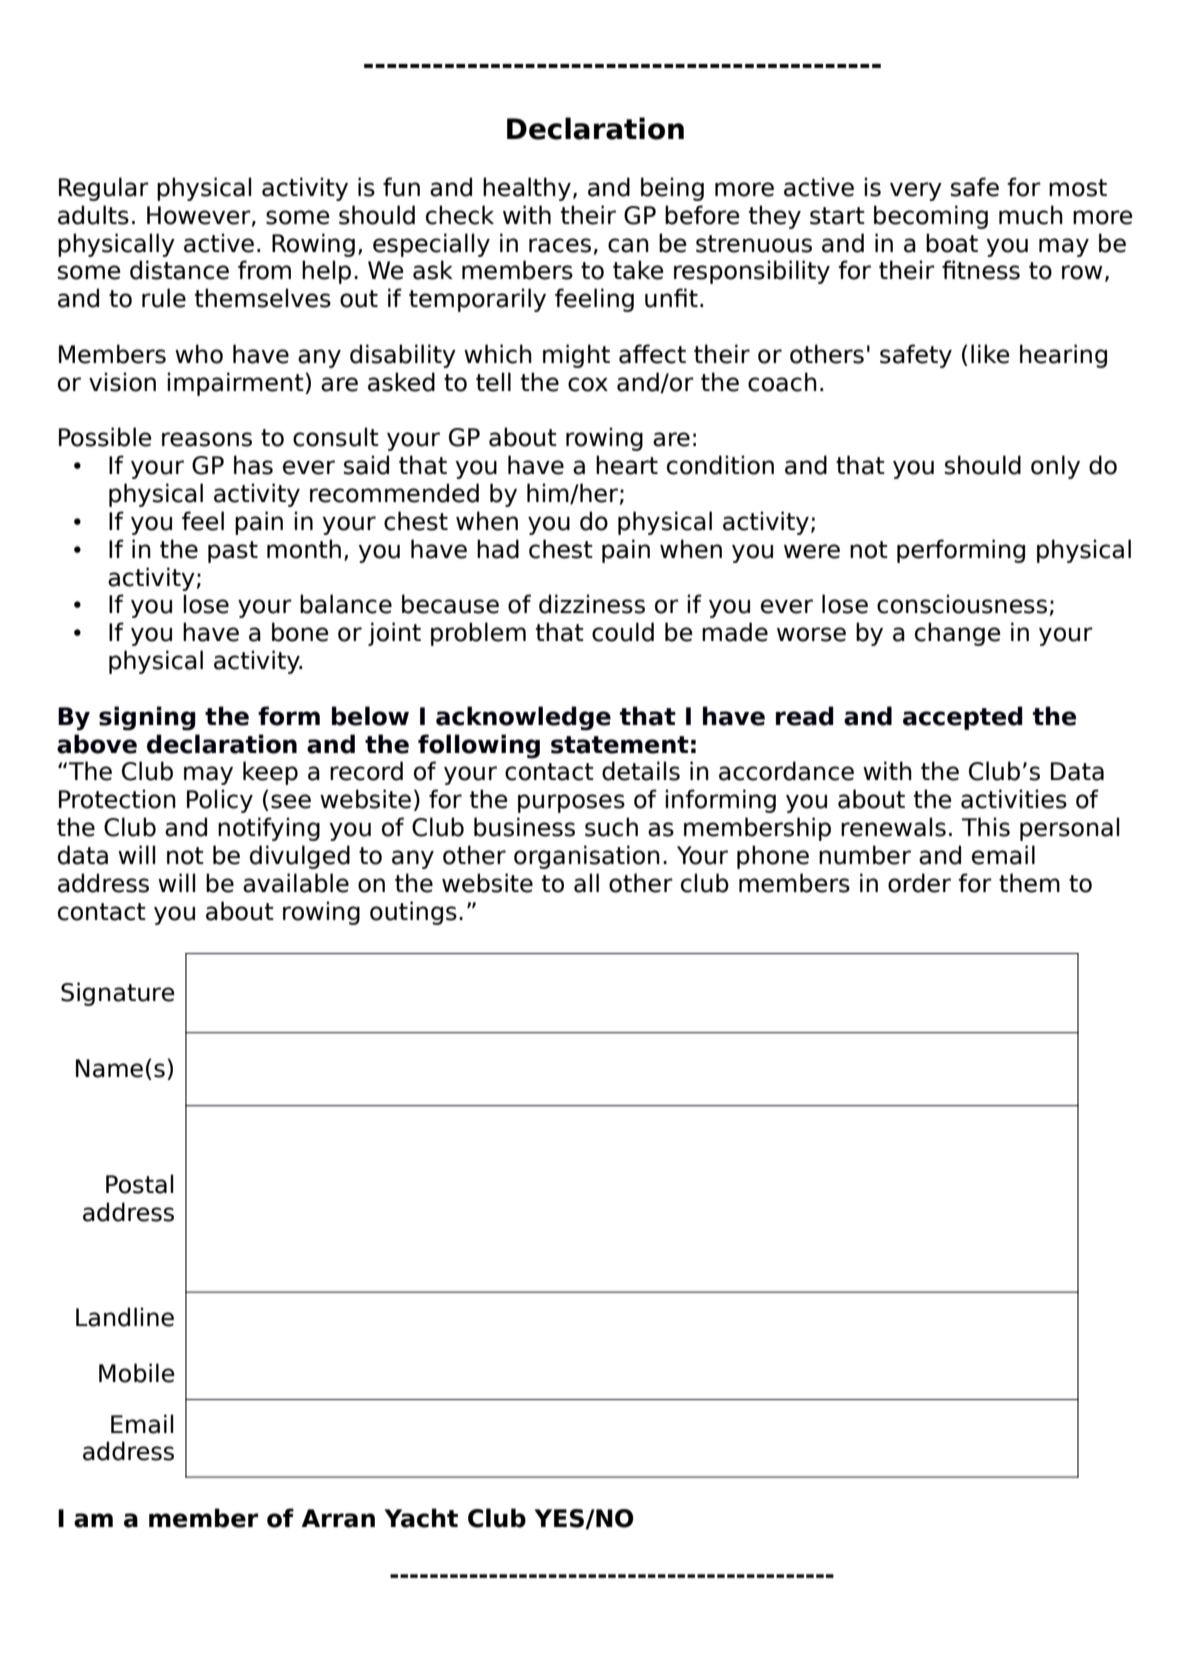  What do you see at coordinates (269, 829) in the image?
I see `notifying` at bounding box center [269, 829].
